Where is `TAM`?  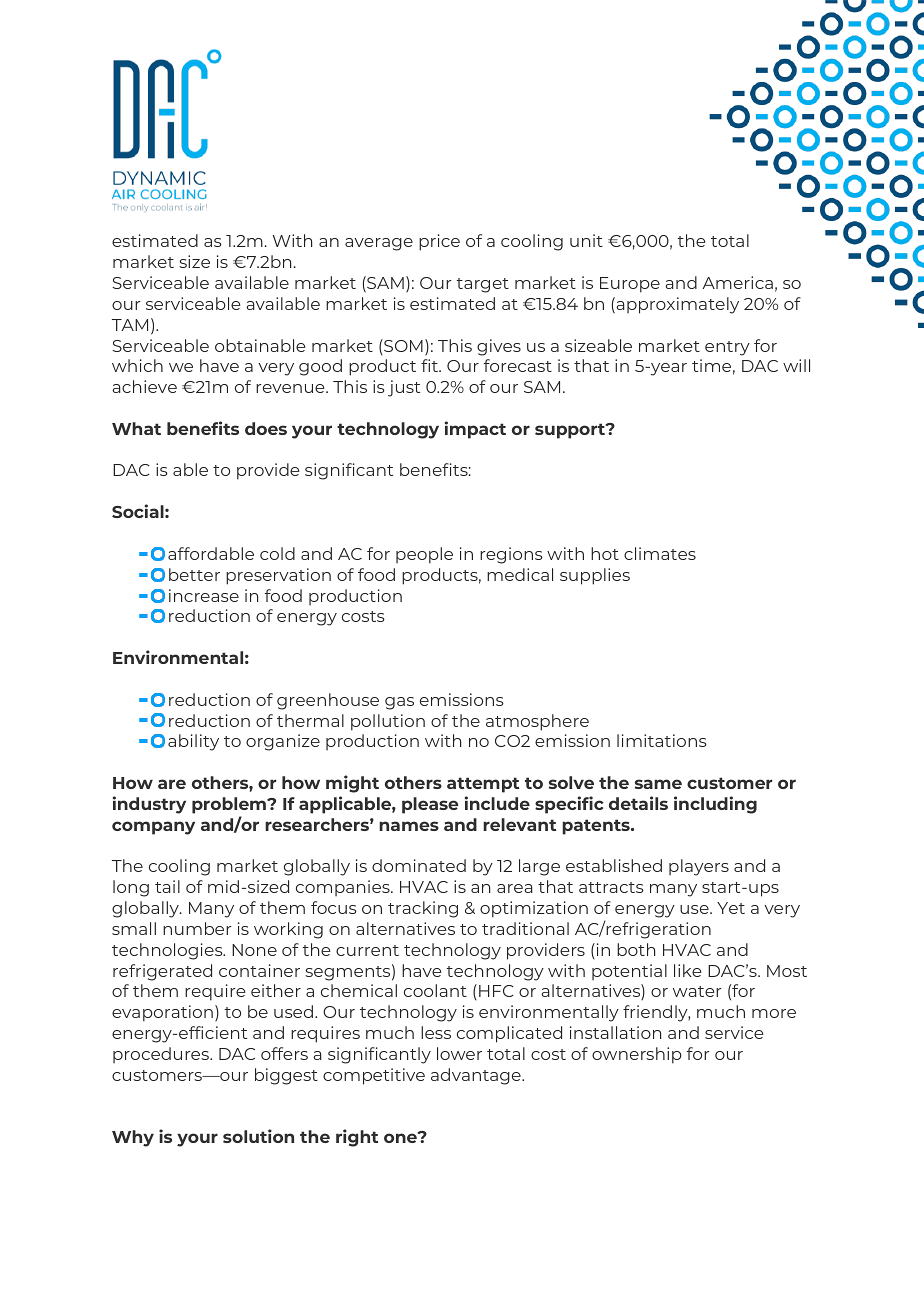 TAM is located at coordinates (130, 325).
